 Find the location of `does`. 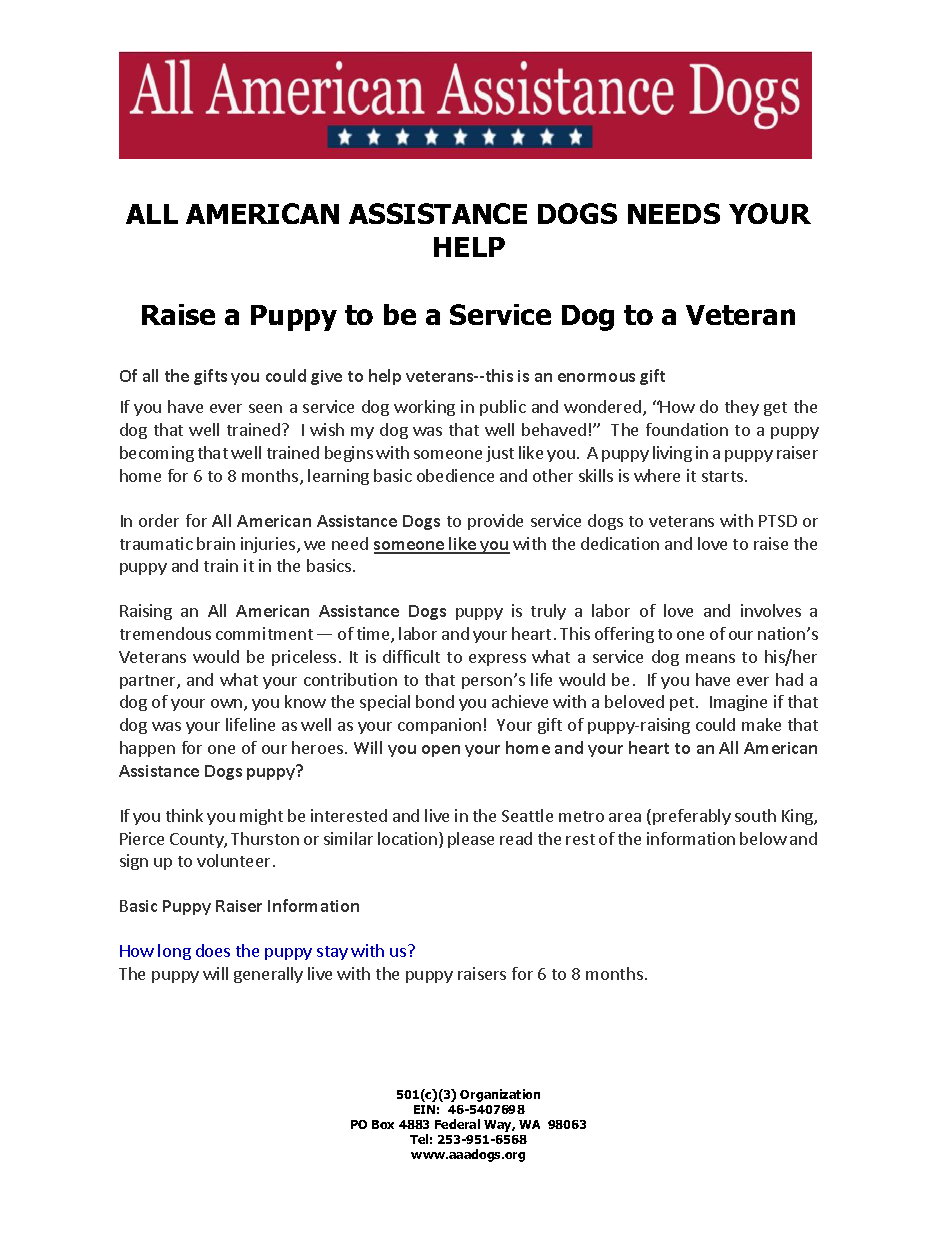

does is located at coordinates (213, 950).
